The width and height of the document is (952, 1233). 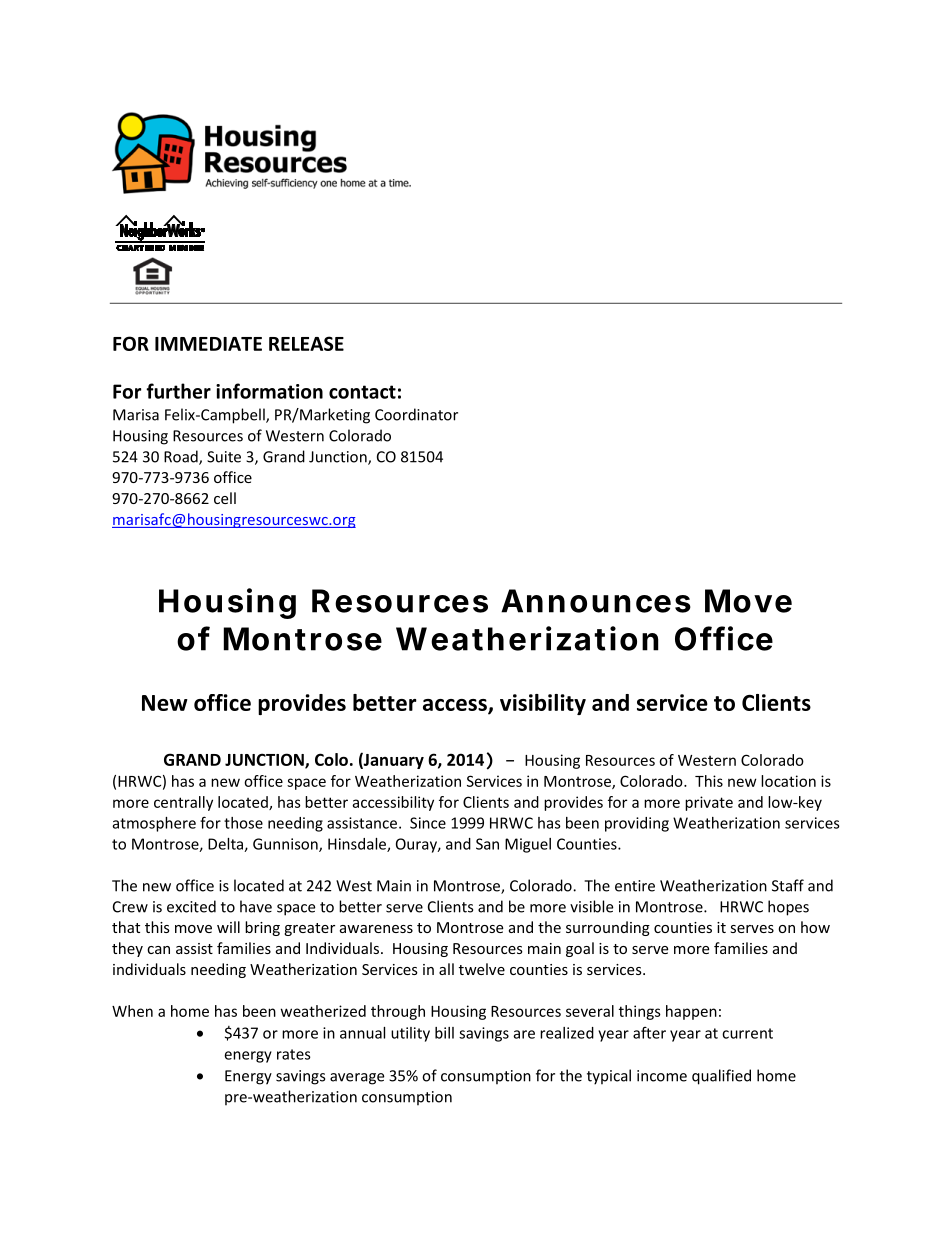 What do you see at coordinates (243, 823) in the document?
I see `those` at bounding box center [243, 823].
